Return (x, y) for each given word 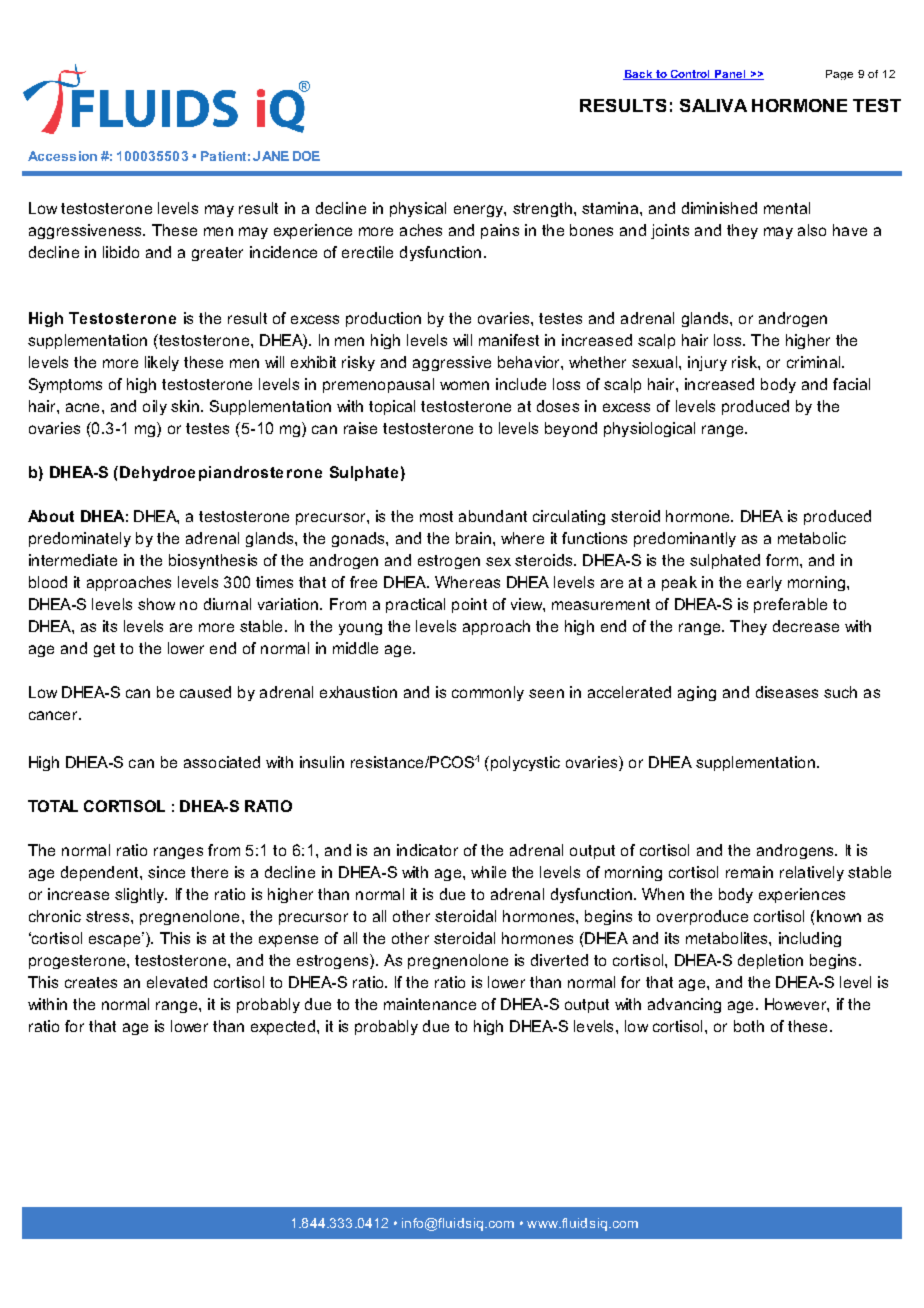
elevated (177, 982)
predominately (80, 539)
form (783, 560)
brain (473, 538)
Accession (62, 156)
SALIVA (713, 105)
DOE (306, 156)
